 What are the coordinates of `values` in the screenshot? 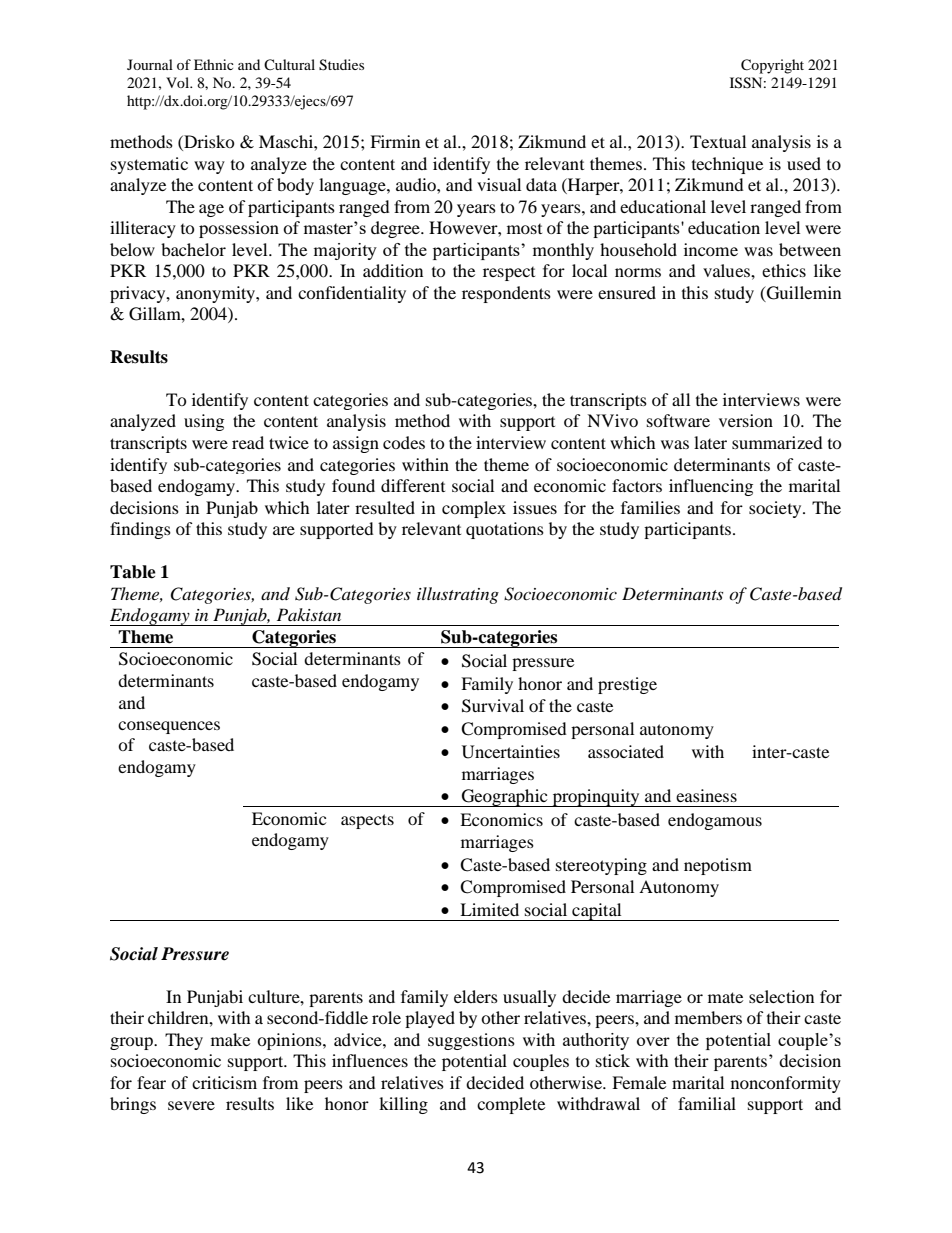 It's located at (727, 270).
